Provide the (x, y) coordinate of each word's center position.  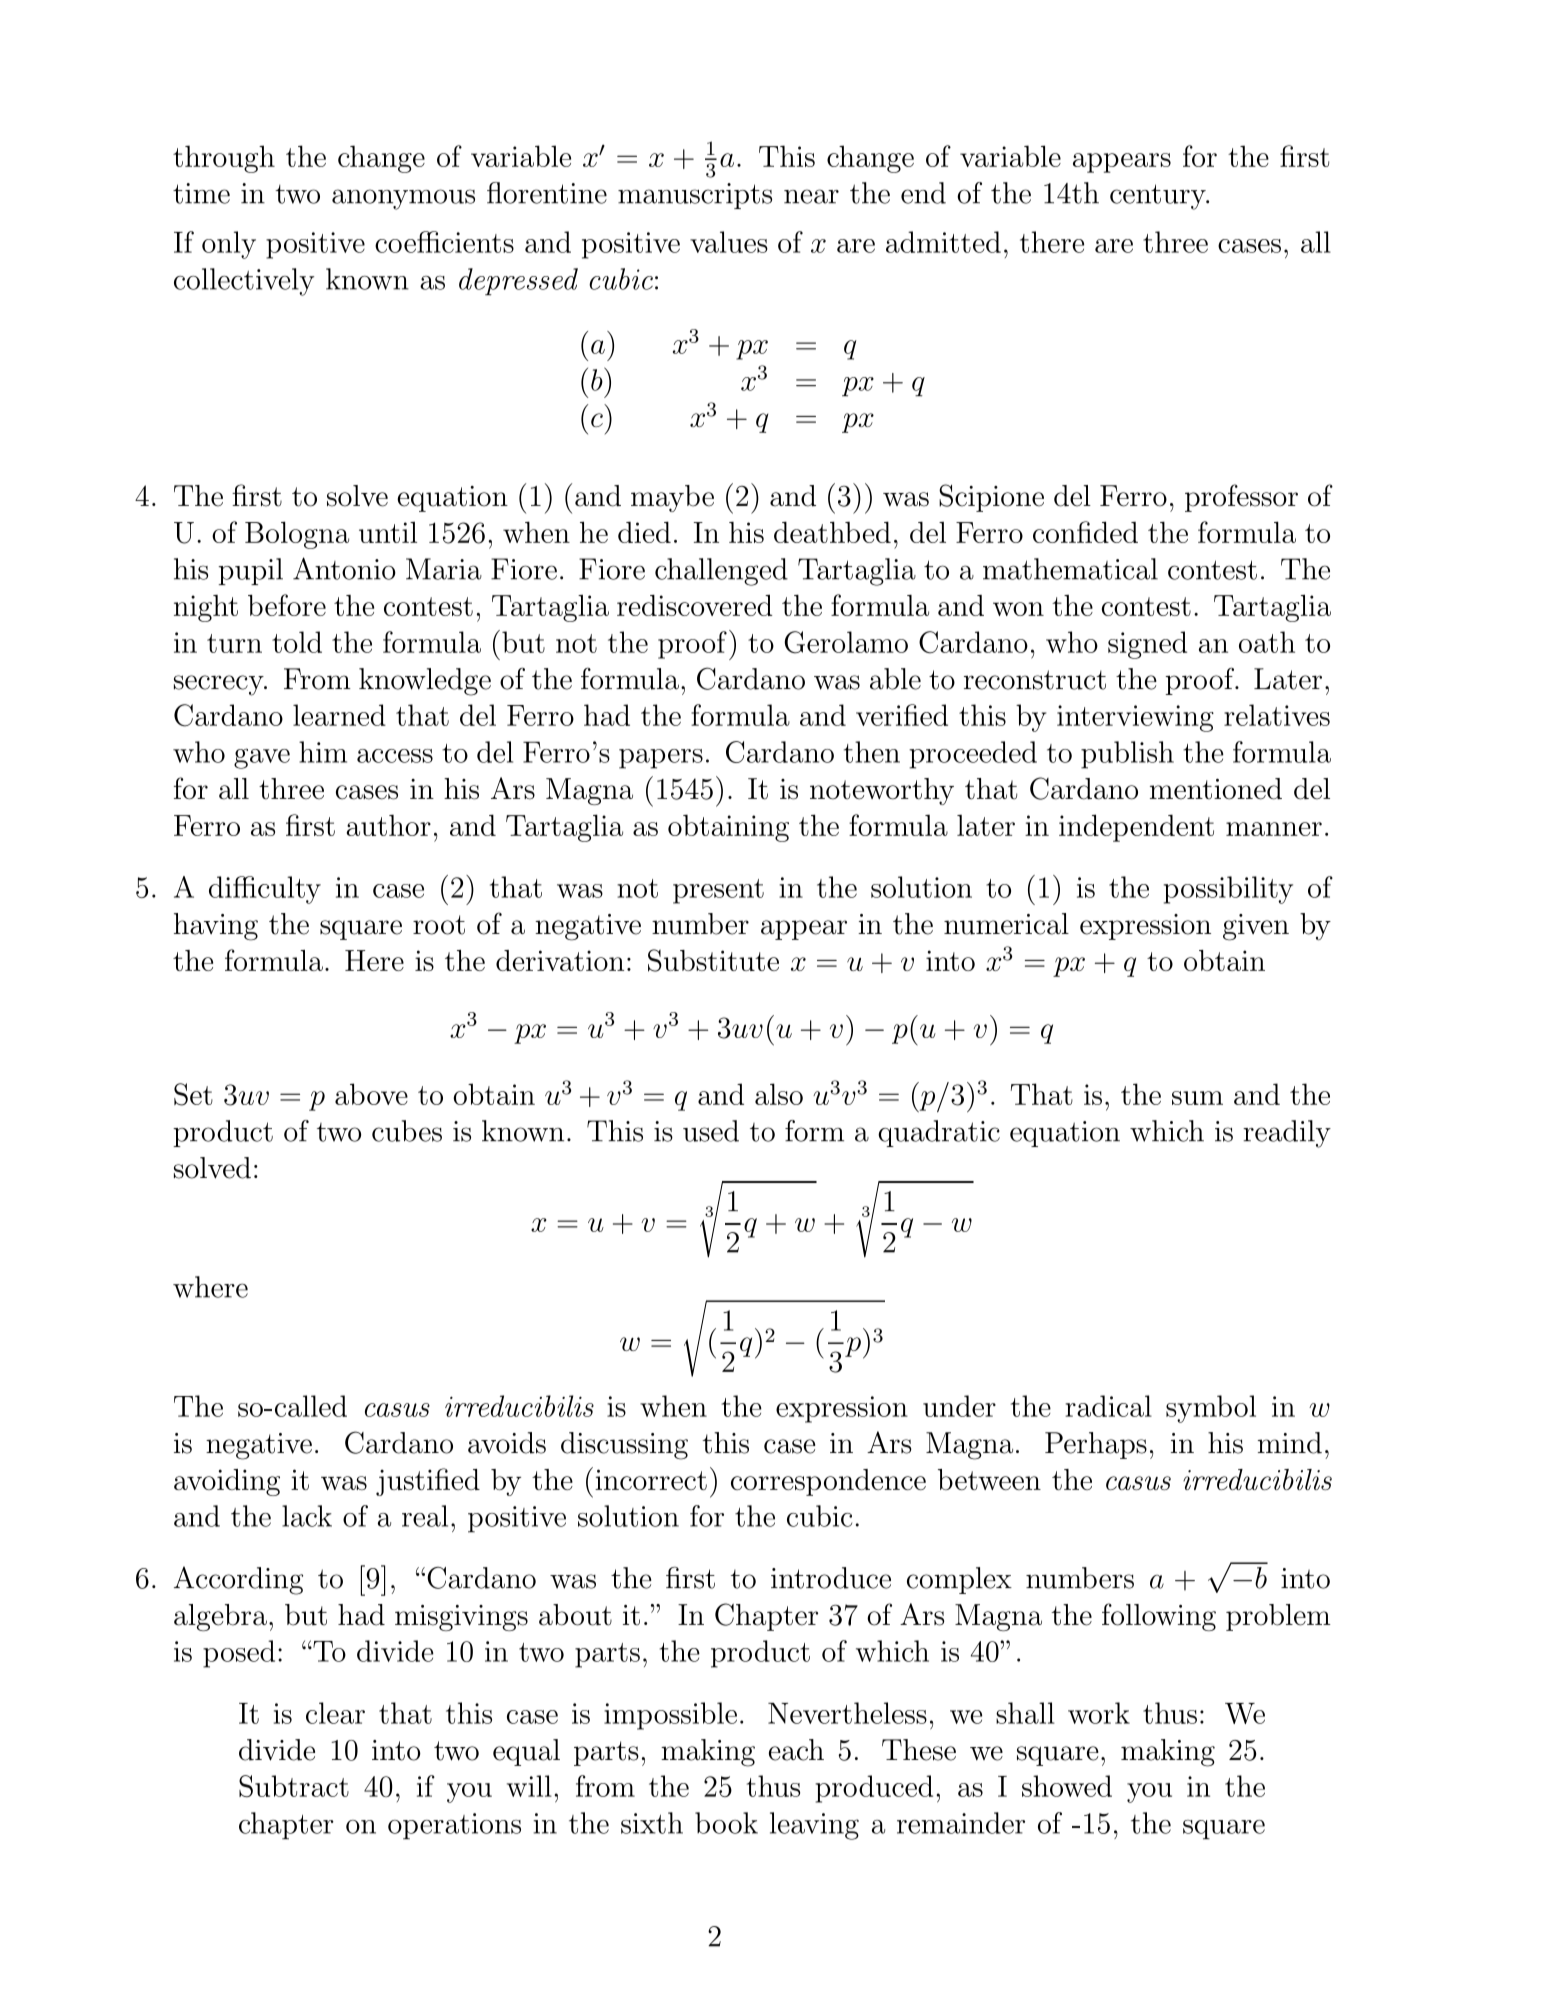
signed (1147, 645)
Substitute (713, 960)
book (726, 1823)
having (216, 927)
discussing (624, 1446)
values (729, 242)
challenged (721, 572)
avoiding (227, 1482)
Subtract (294, 1786)
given (1256, 927)
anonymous (403, 199)
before (287, 605)
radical (1108, 1406)
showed (1067, 1786)
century (1159, 197)
